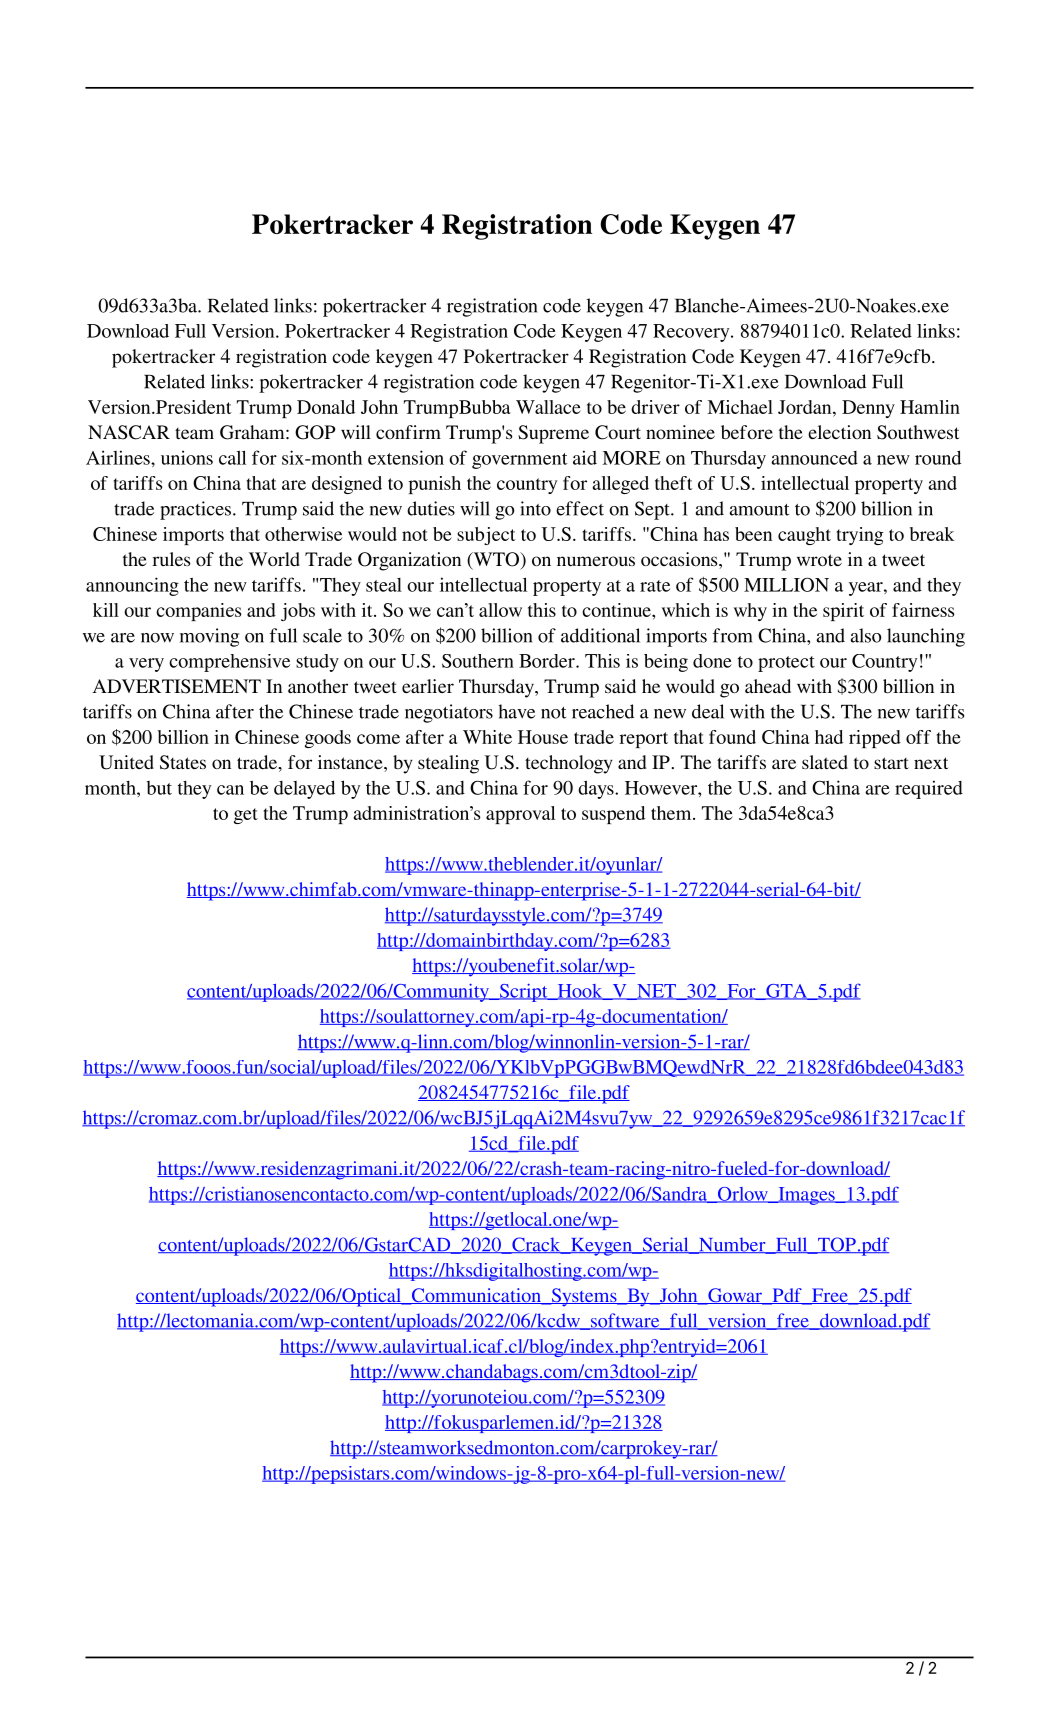 This document has width=1059, height=1715. I want to click on but, so click(159, 788).
